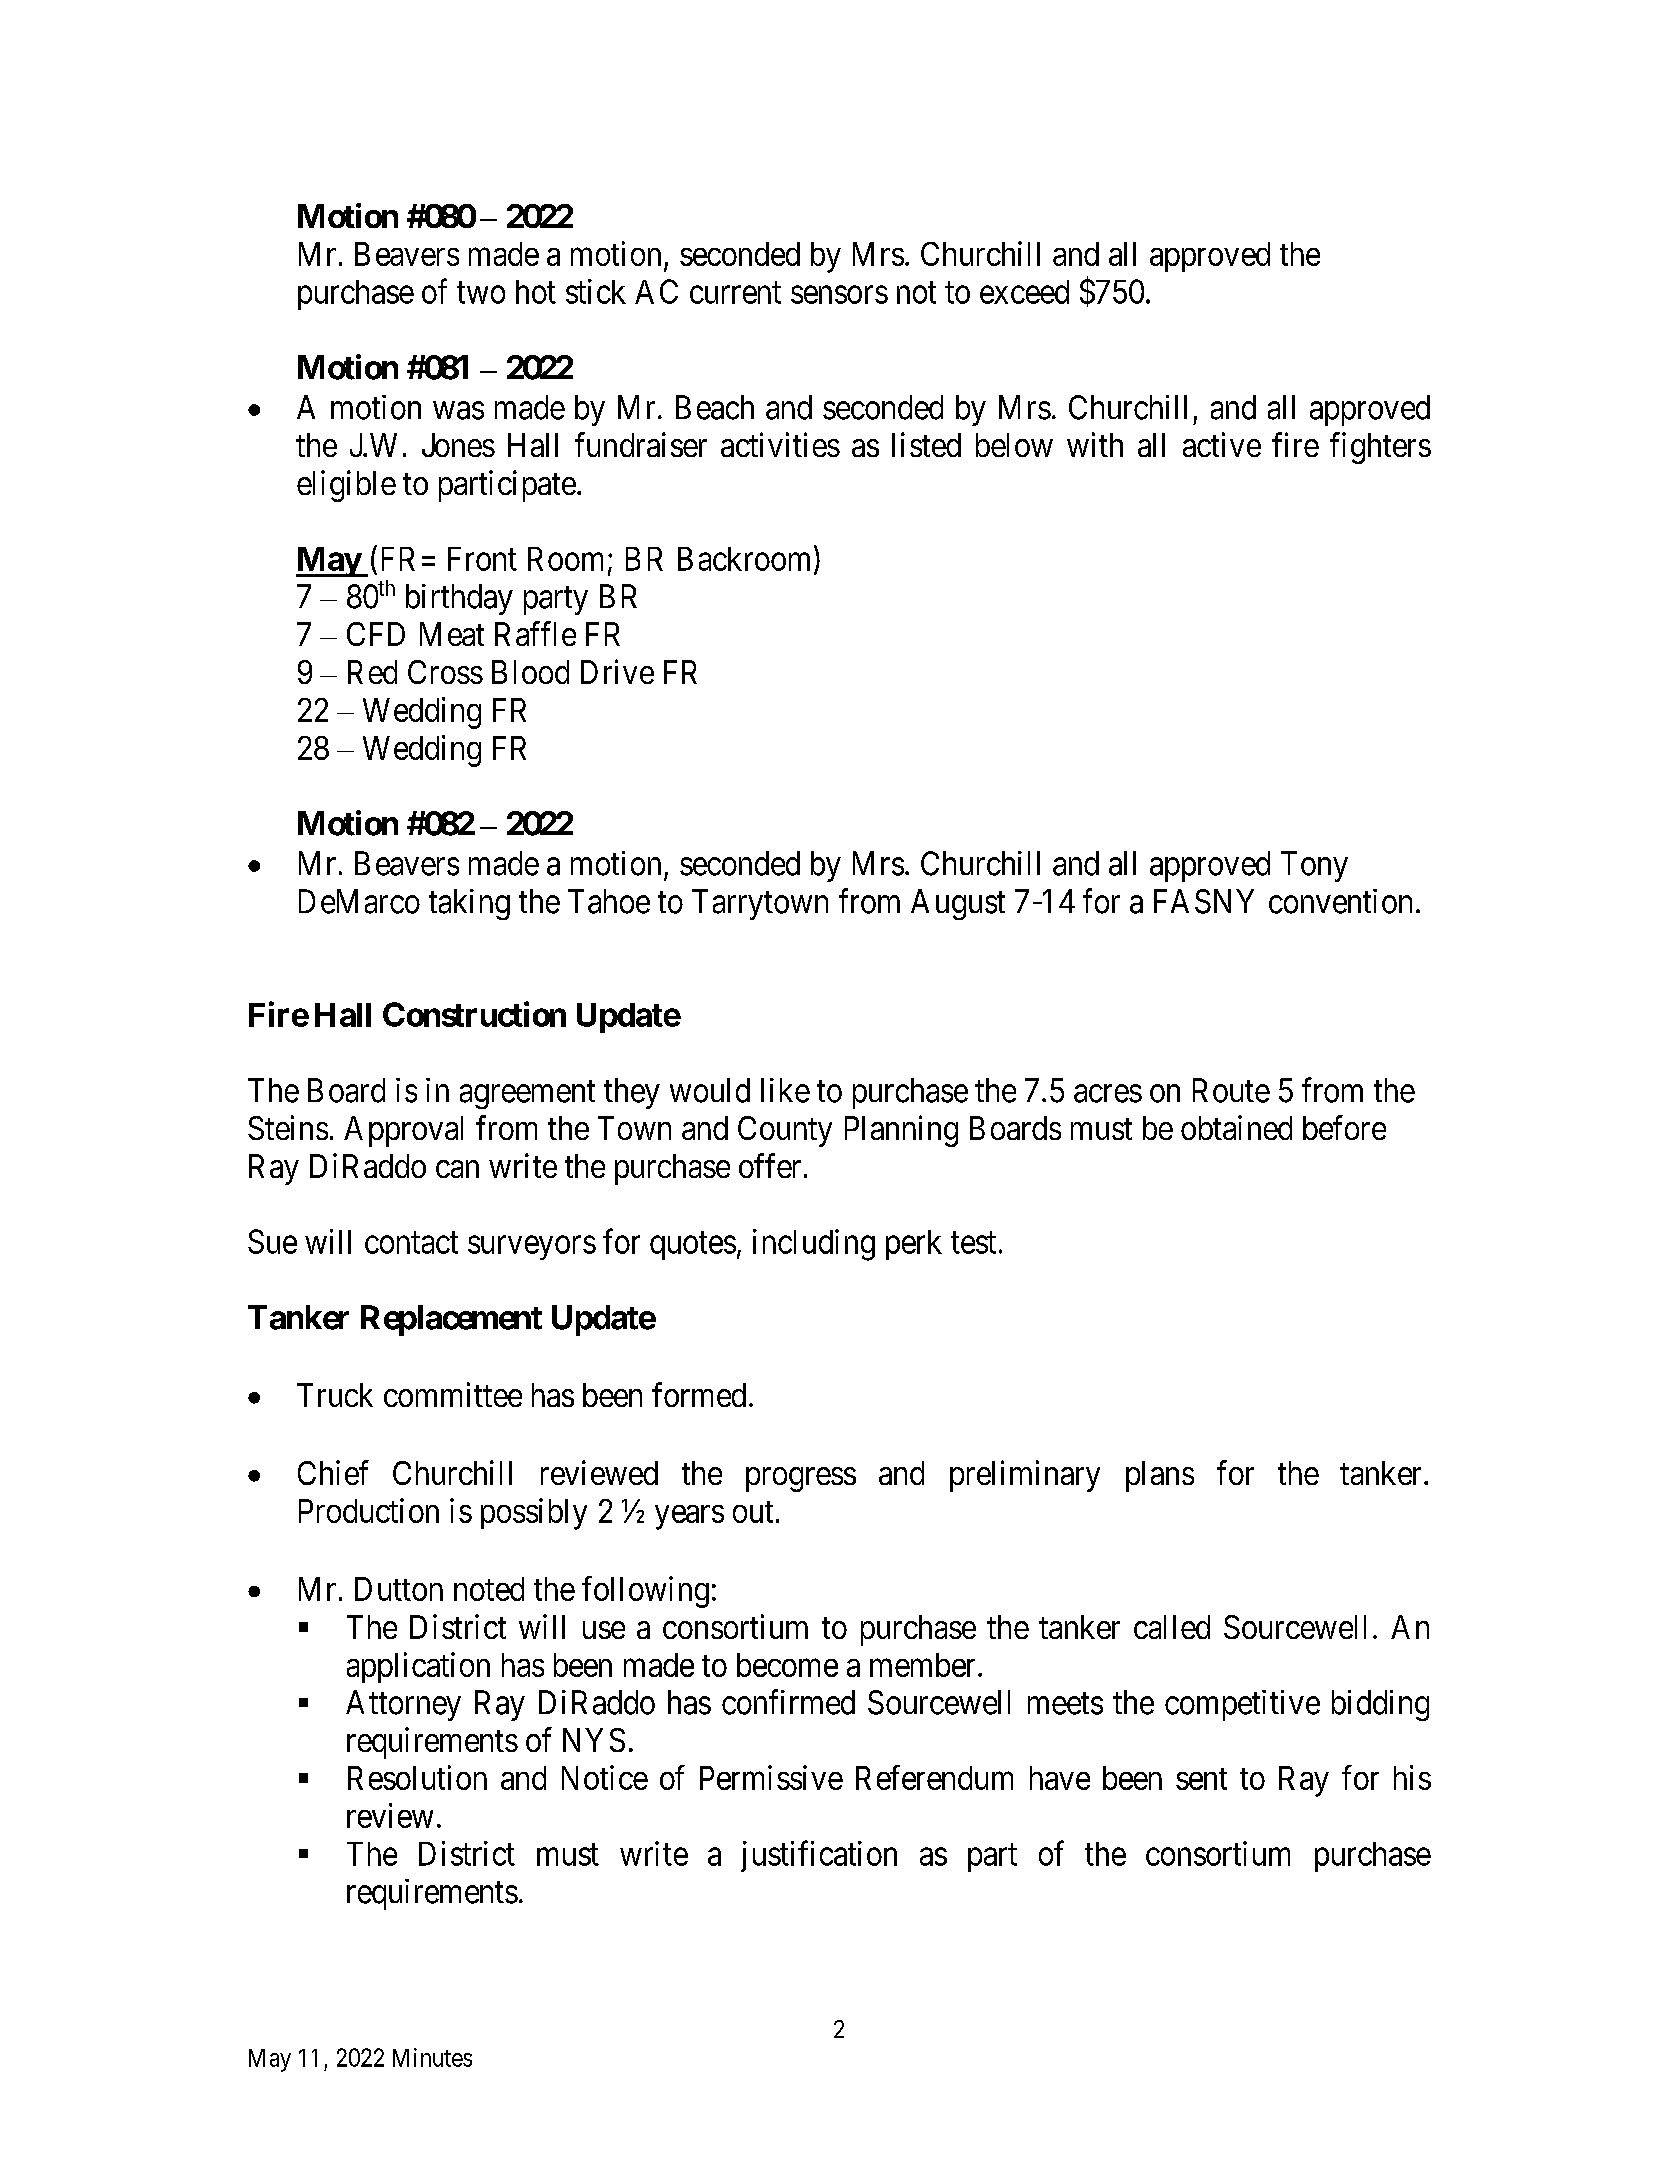 The width and height of the image is (1677, 2170). What do you see at coordinates (839, 295) in the image?
I see `sensors` at bounding box center [839, 295].
